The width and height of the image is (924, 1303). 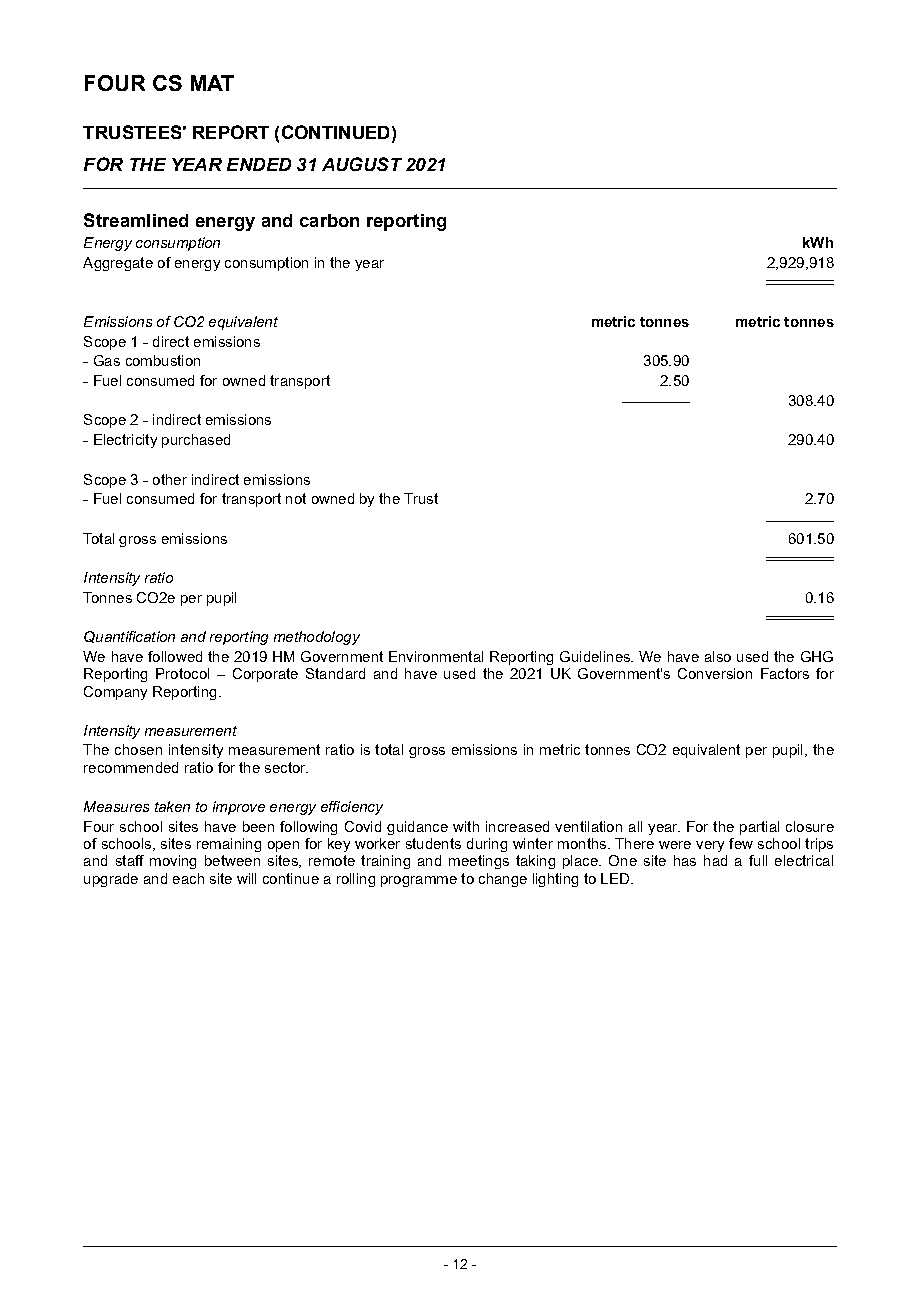 I want to click on other, so click(x=170, y=479).
